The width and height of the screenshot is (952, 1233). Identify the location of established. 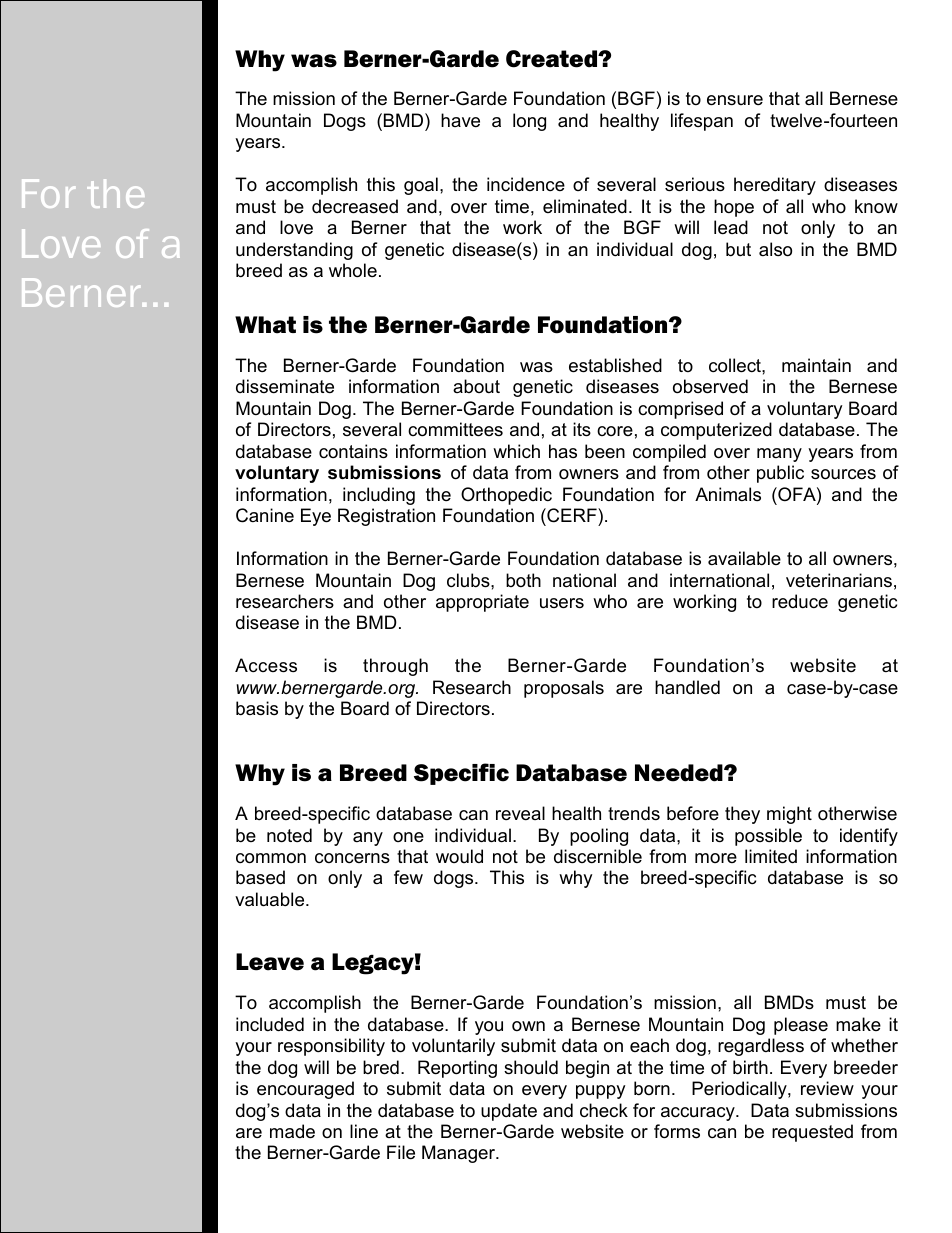
(615, 365).
